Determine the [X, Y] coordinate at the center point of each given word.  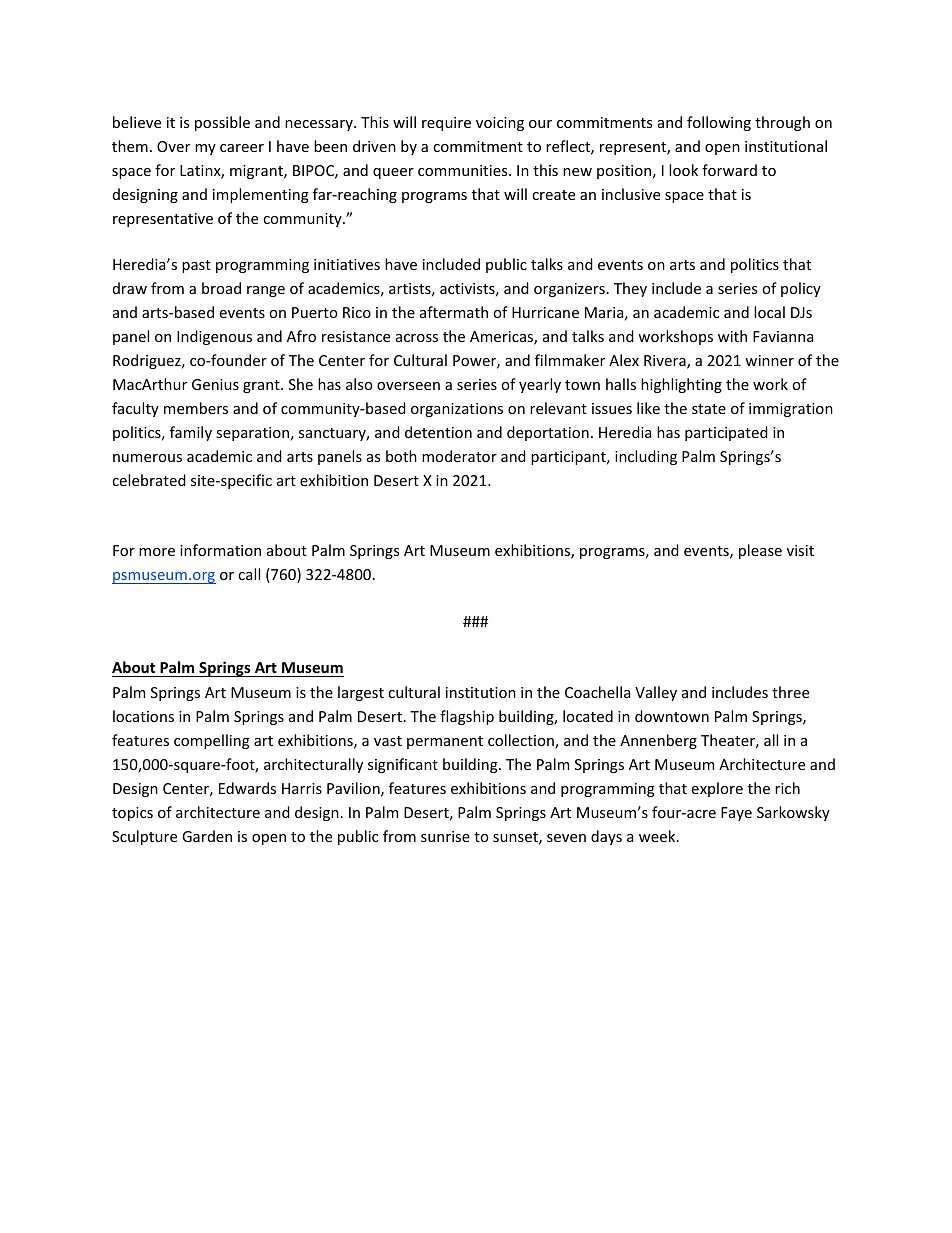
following [719, 123]
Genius [215, 384]
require [446, 124]
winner [769, 360]
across [417, 338]
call [249, 574]
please [760, 551]
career [242, 148]
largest [361, 693]
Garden [207, 836]
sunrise [445, 836]
